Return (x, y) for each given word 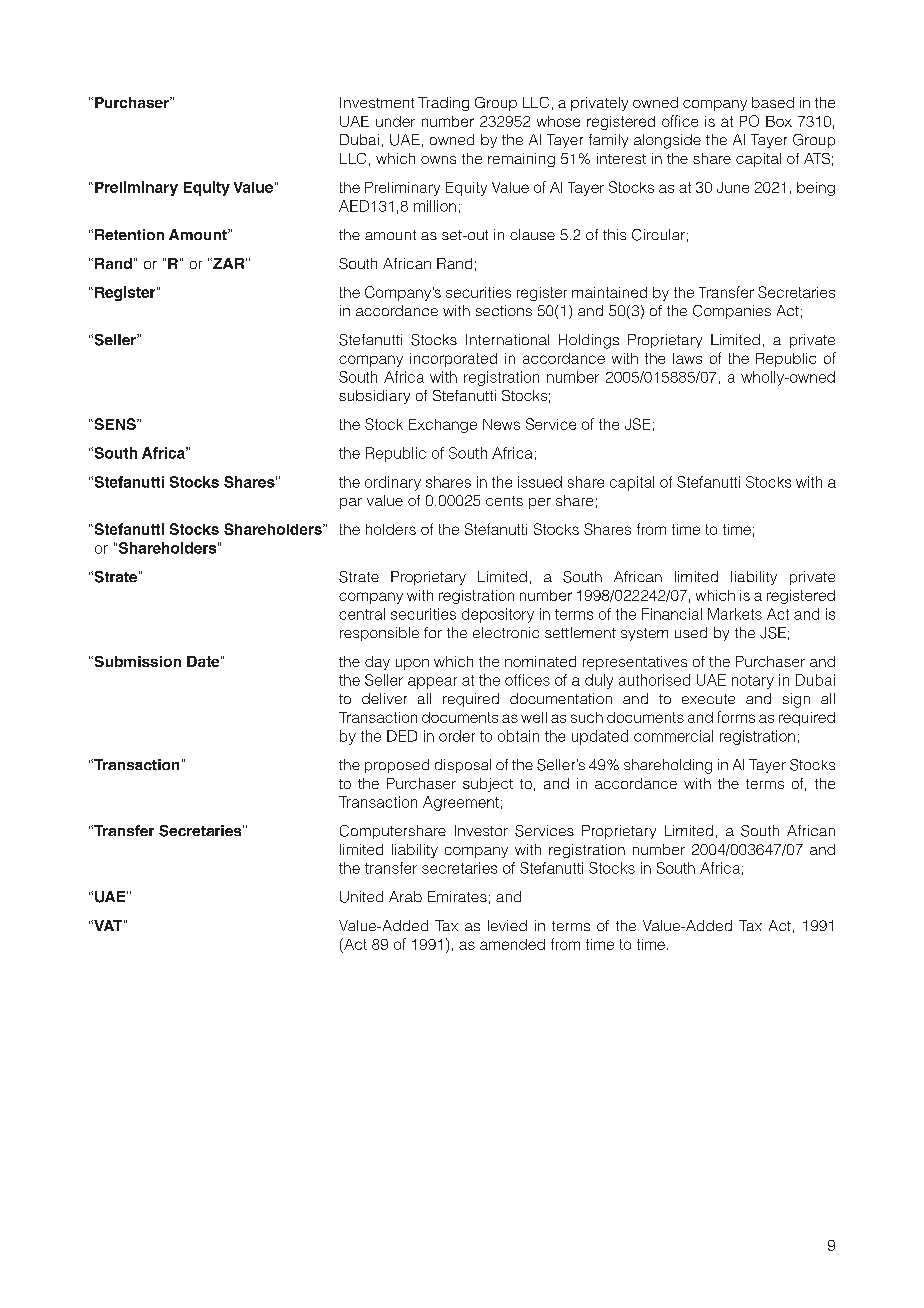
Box (779, 121)
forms (736, 717)
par (351, 503)
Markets (735, 614)
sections (504, 310)
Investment (377, 102)
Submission (136, 661)
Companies (732, 312)
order (457, 736)
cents (504, 501)
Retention (129, 234)
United (361, 897)
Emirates (457, 896)
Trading (443, 104)
